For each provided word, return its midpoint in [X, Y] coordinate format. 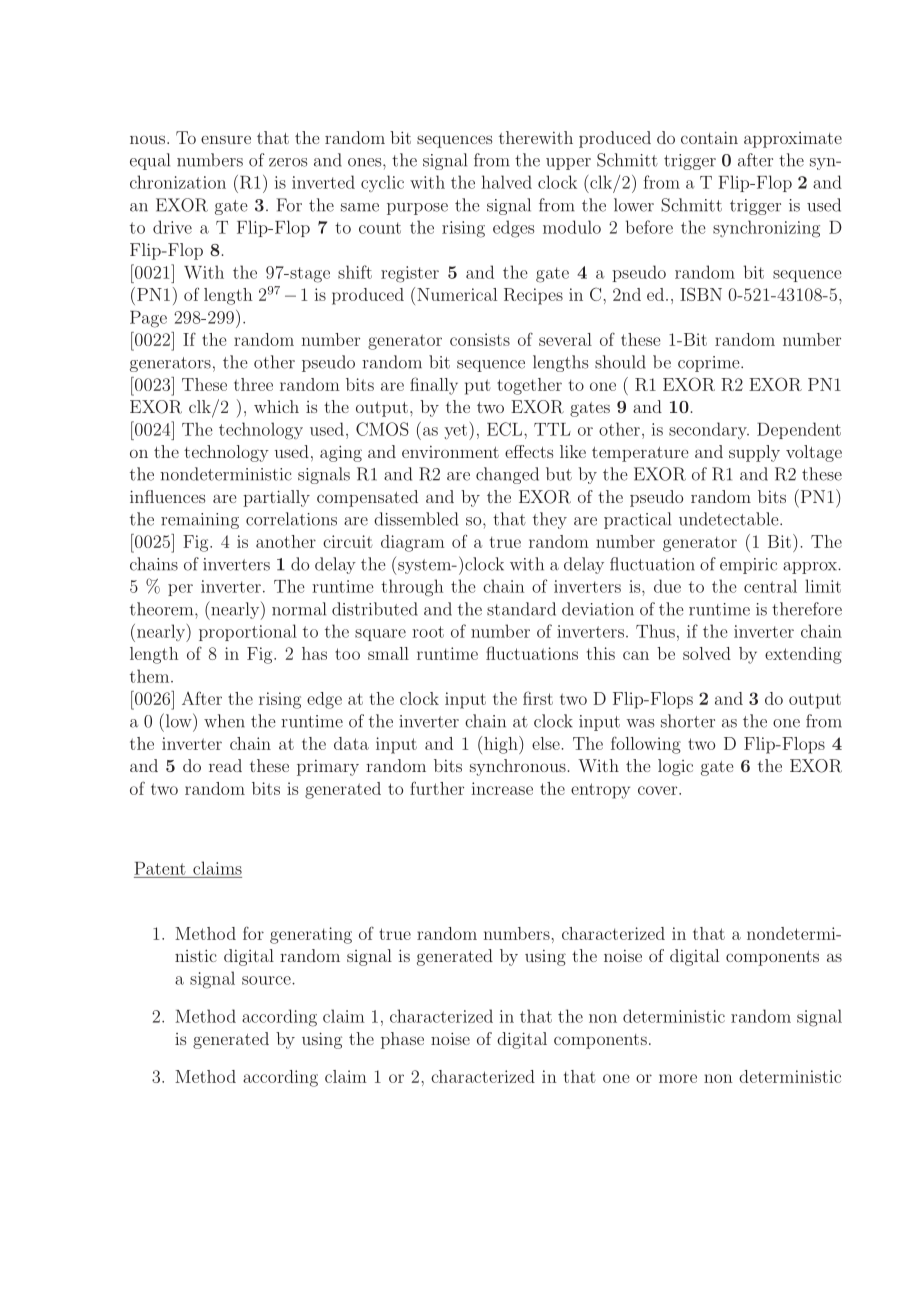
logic [675, 767]
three [253, 384]
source [267, 980]
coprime [710, 364]
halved [507, 182]
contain [709, 137]
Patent [160, 868]
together [529, 386]
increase [502, 788]
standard [521, 609]
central [770, 586]
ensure [226, 139]
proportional [248, 632]
